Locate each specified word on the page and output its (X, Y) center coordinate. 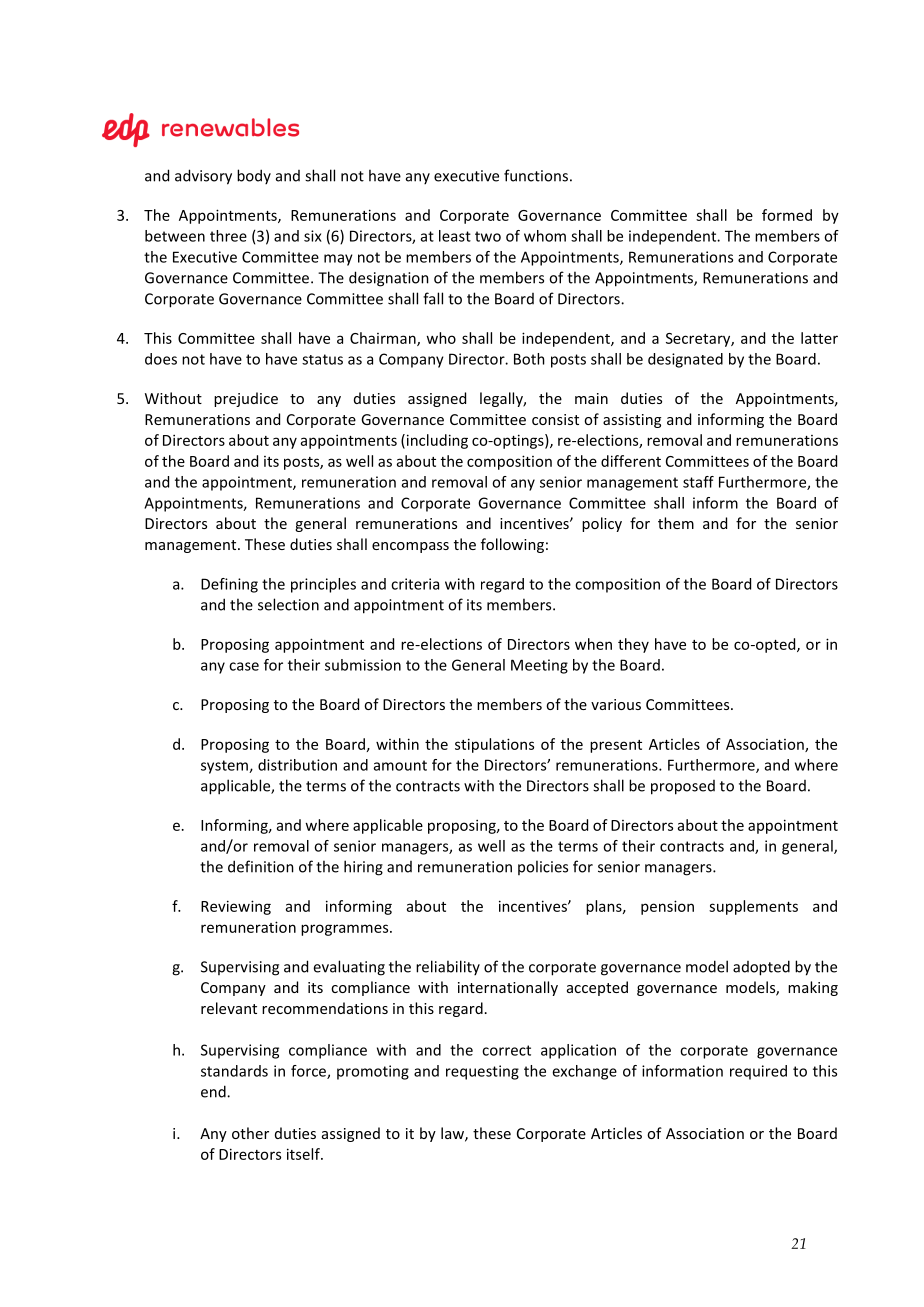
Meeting (539, 666)
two (488, 236)
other (250, 1133)
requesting (482, 1072)
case (244, 666)
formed (787, 215)
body (254, 176)
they (633, 645)
